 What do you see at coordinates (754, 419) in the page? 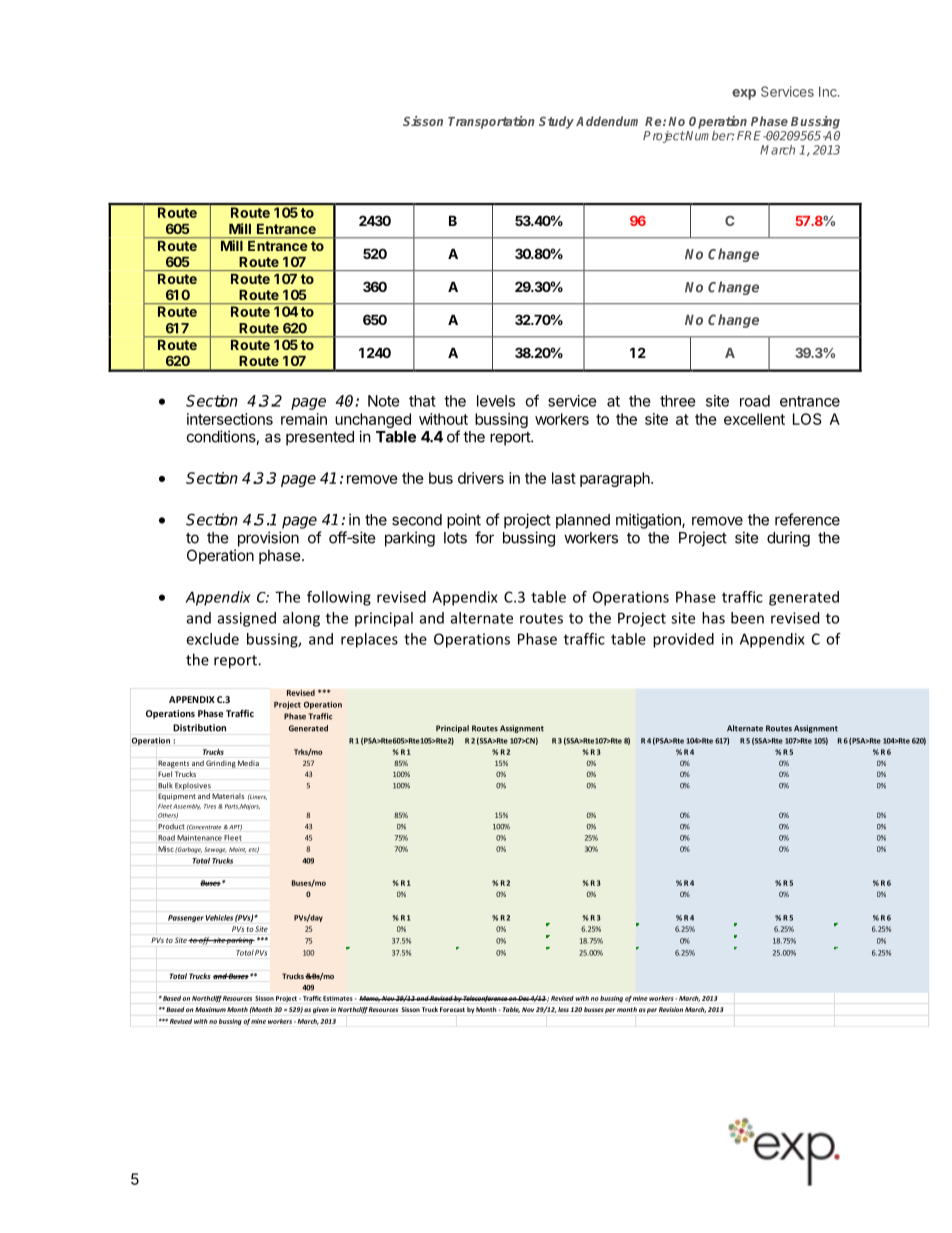
I see `excellent` at bounding box center [754, 419].
